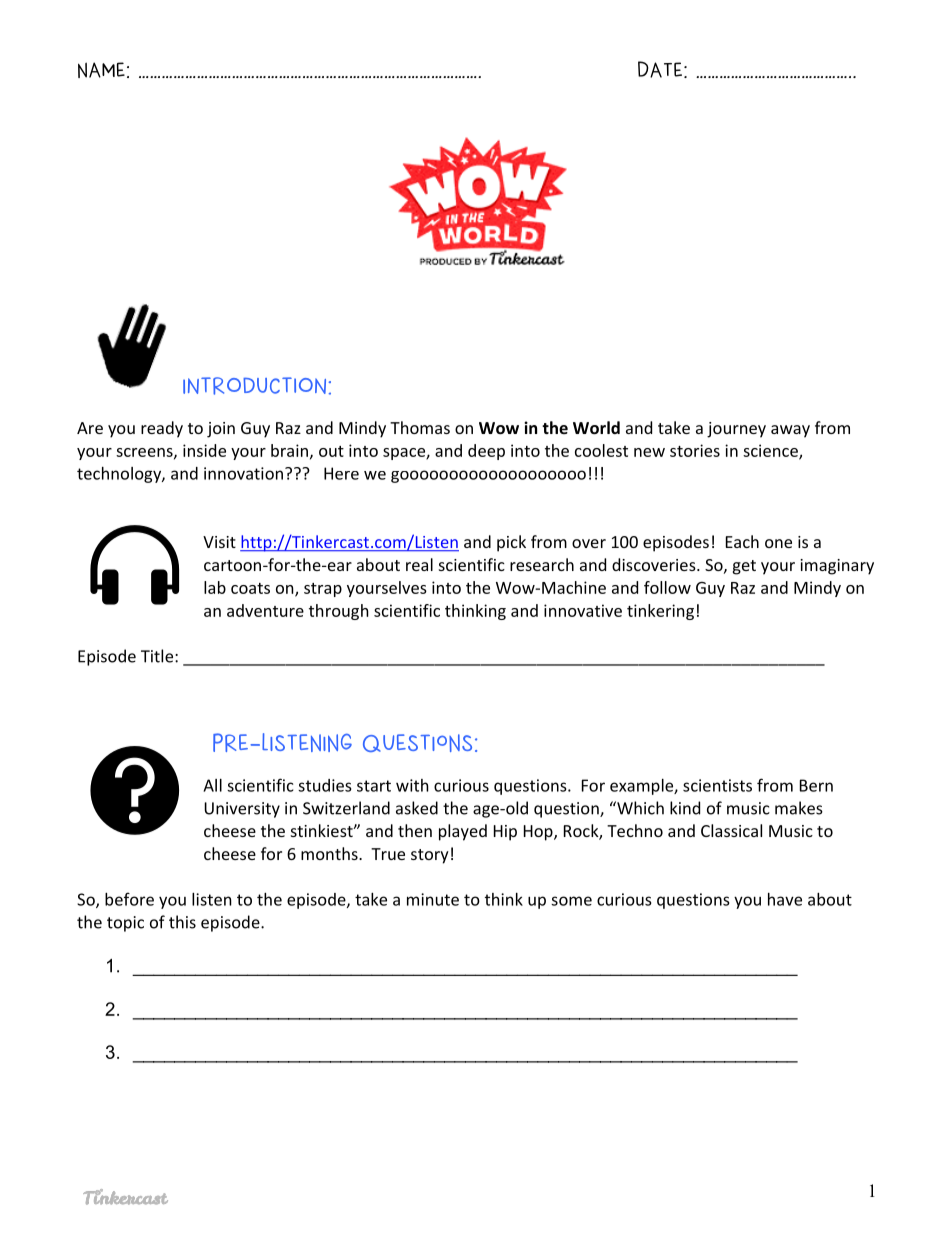 The width and height of the page is (952, 1233). Describe the element at coordinates (596, 427) in the page. I see `World` at that location.
